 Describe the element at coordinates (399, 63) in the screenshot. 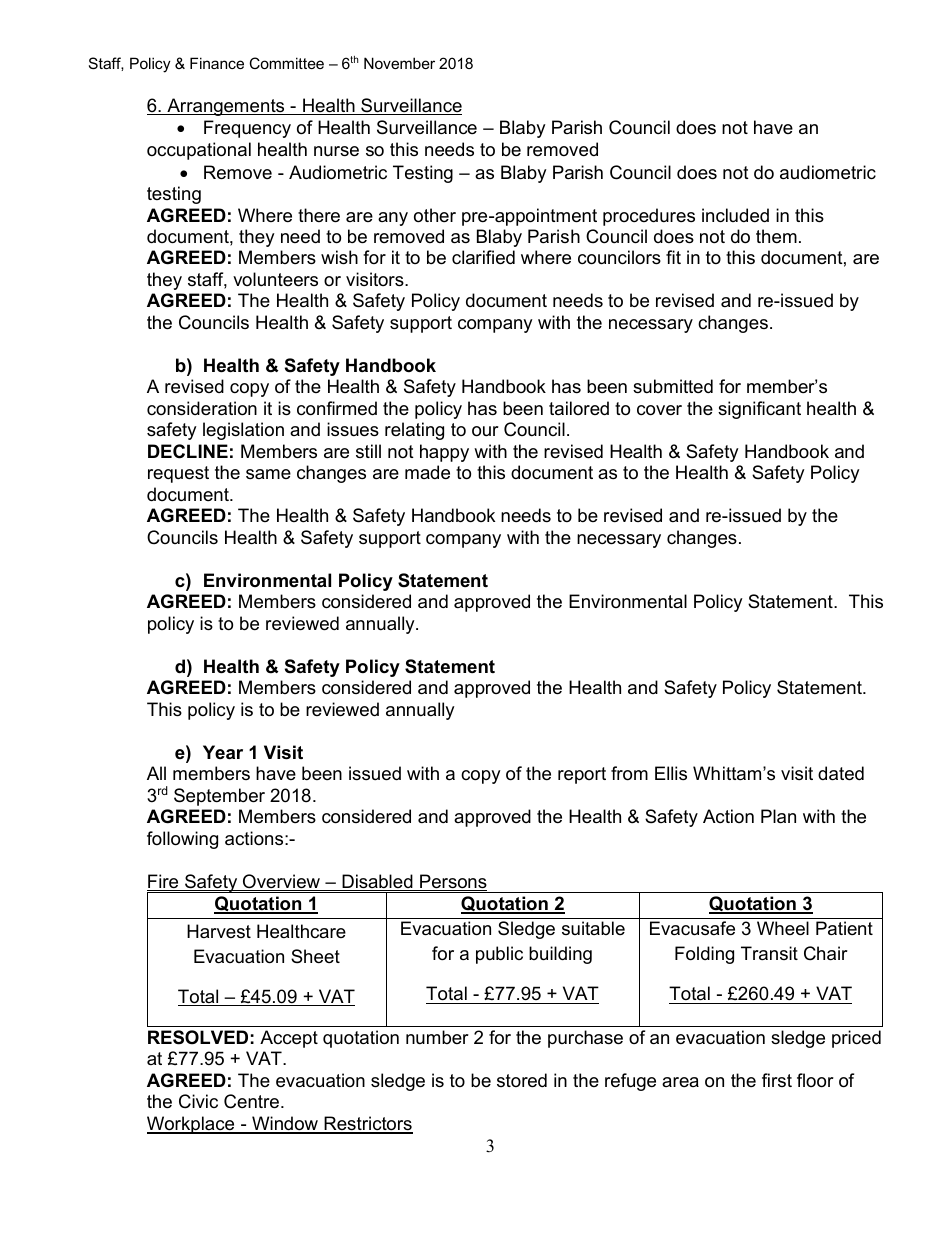

I see `November` at that location.
